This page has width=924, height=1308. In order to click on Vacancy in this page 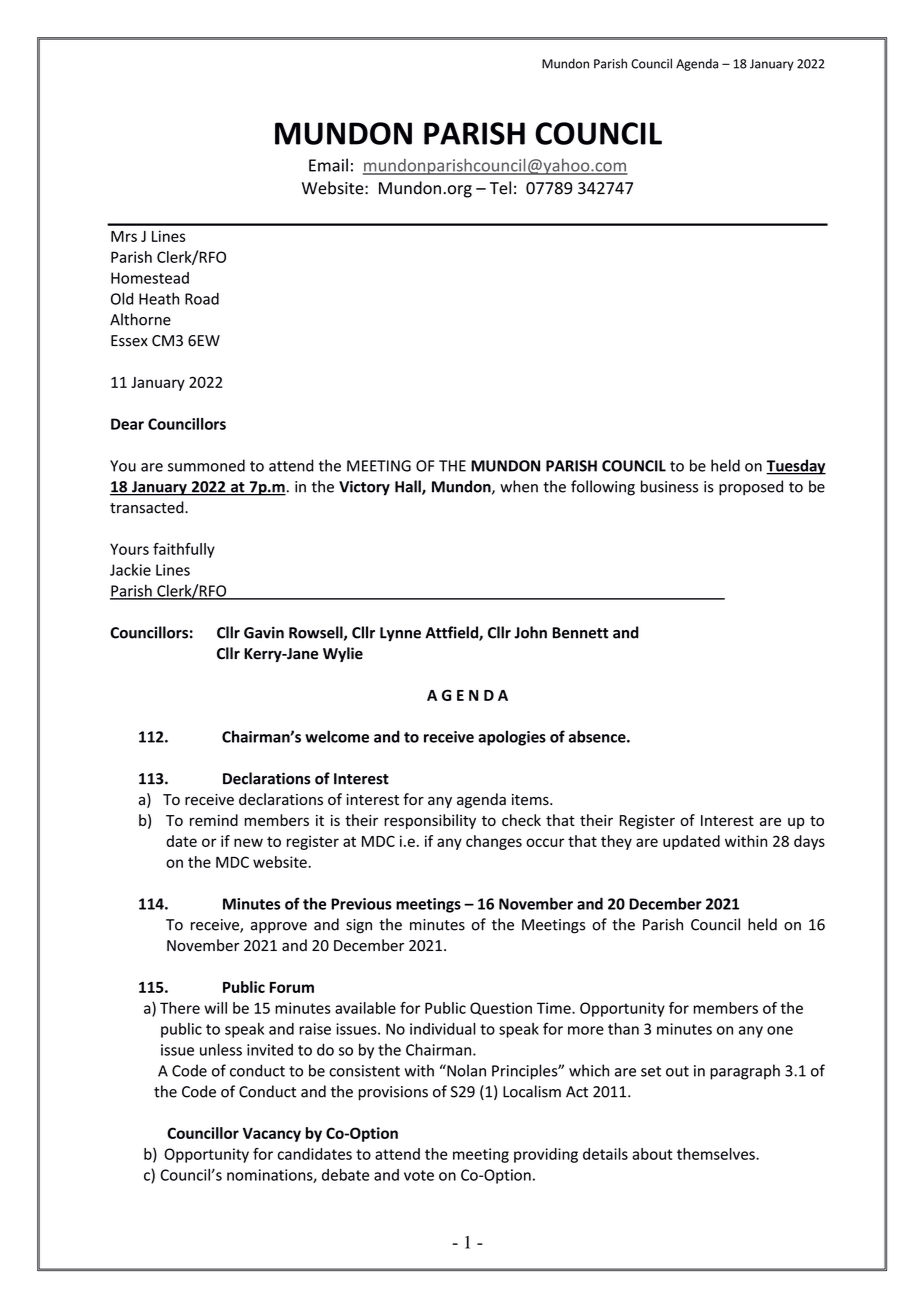, I will do `click(272, 1135)`.
